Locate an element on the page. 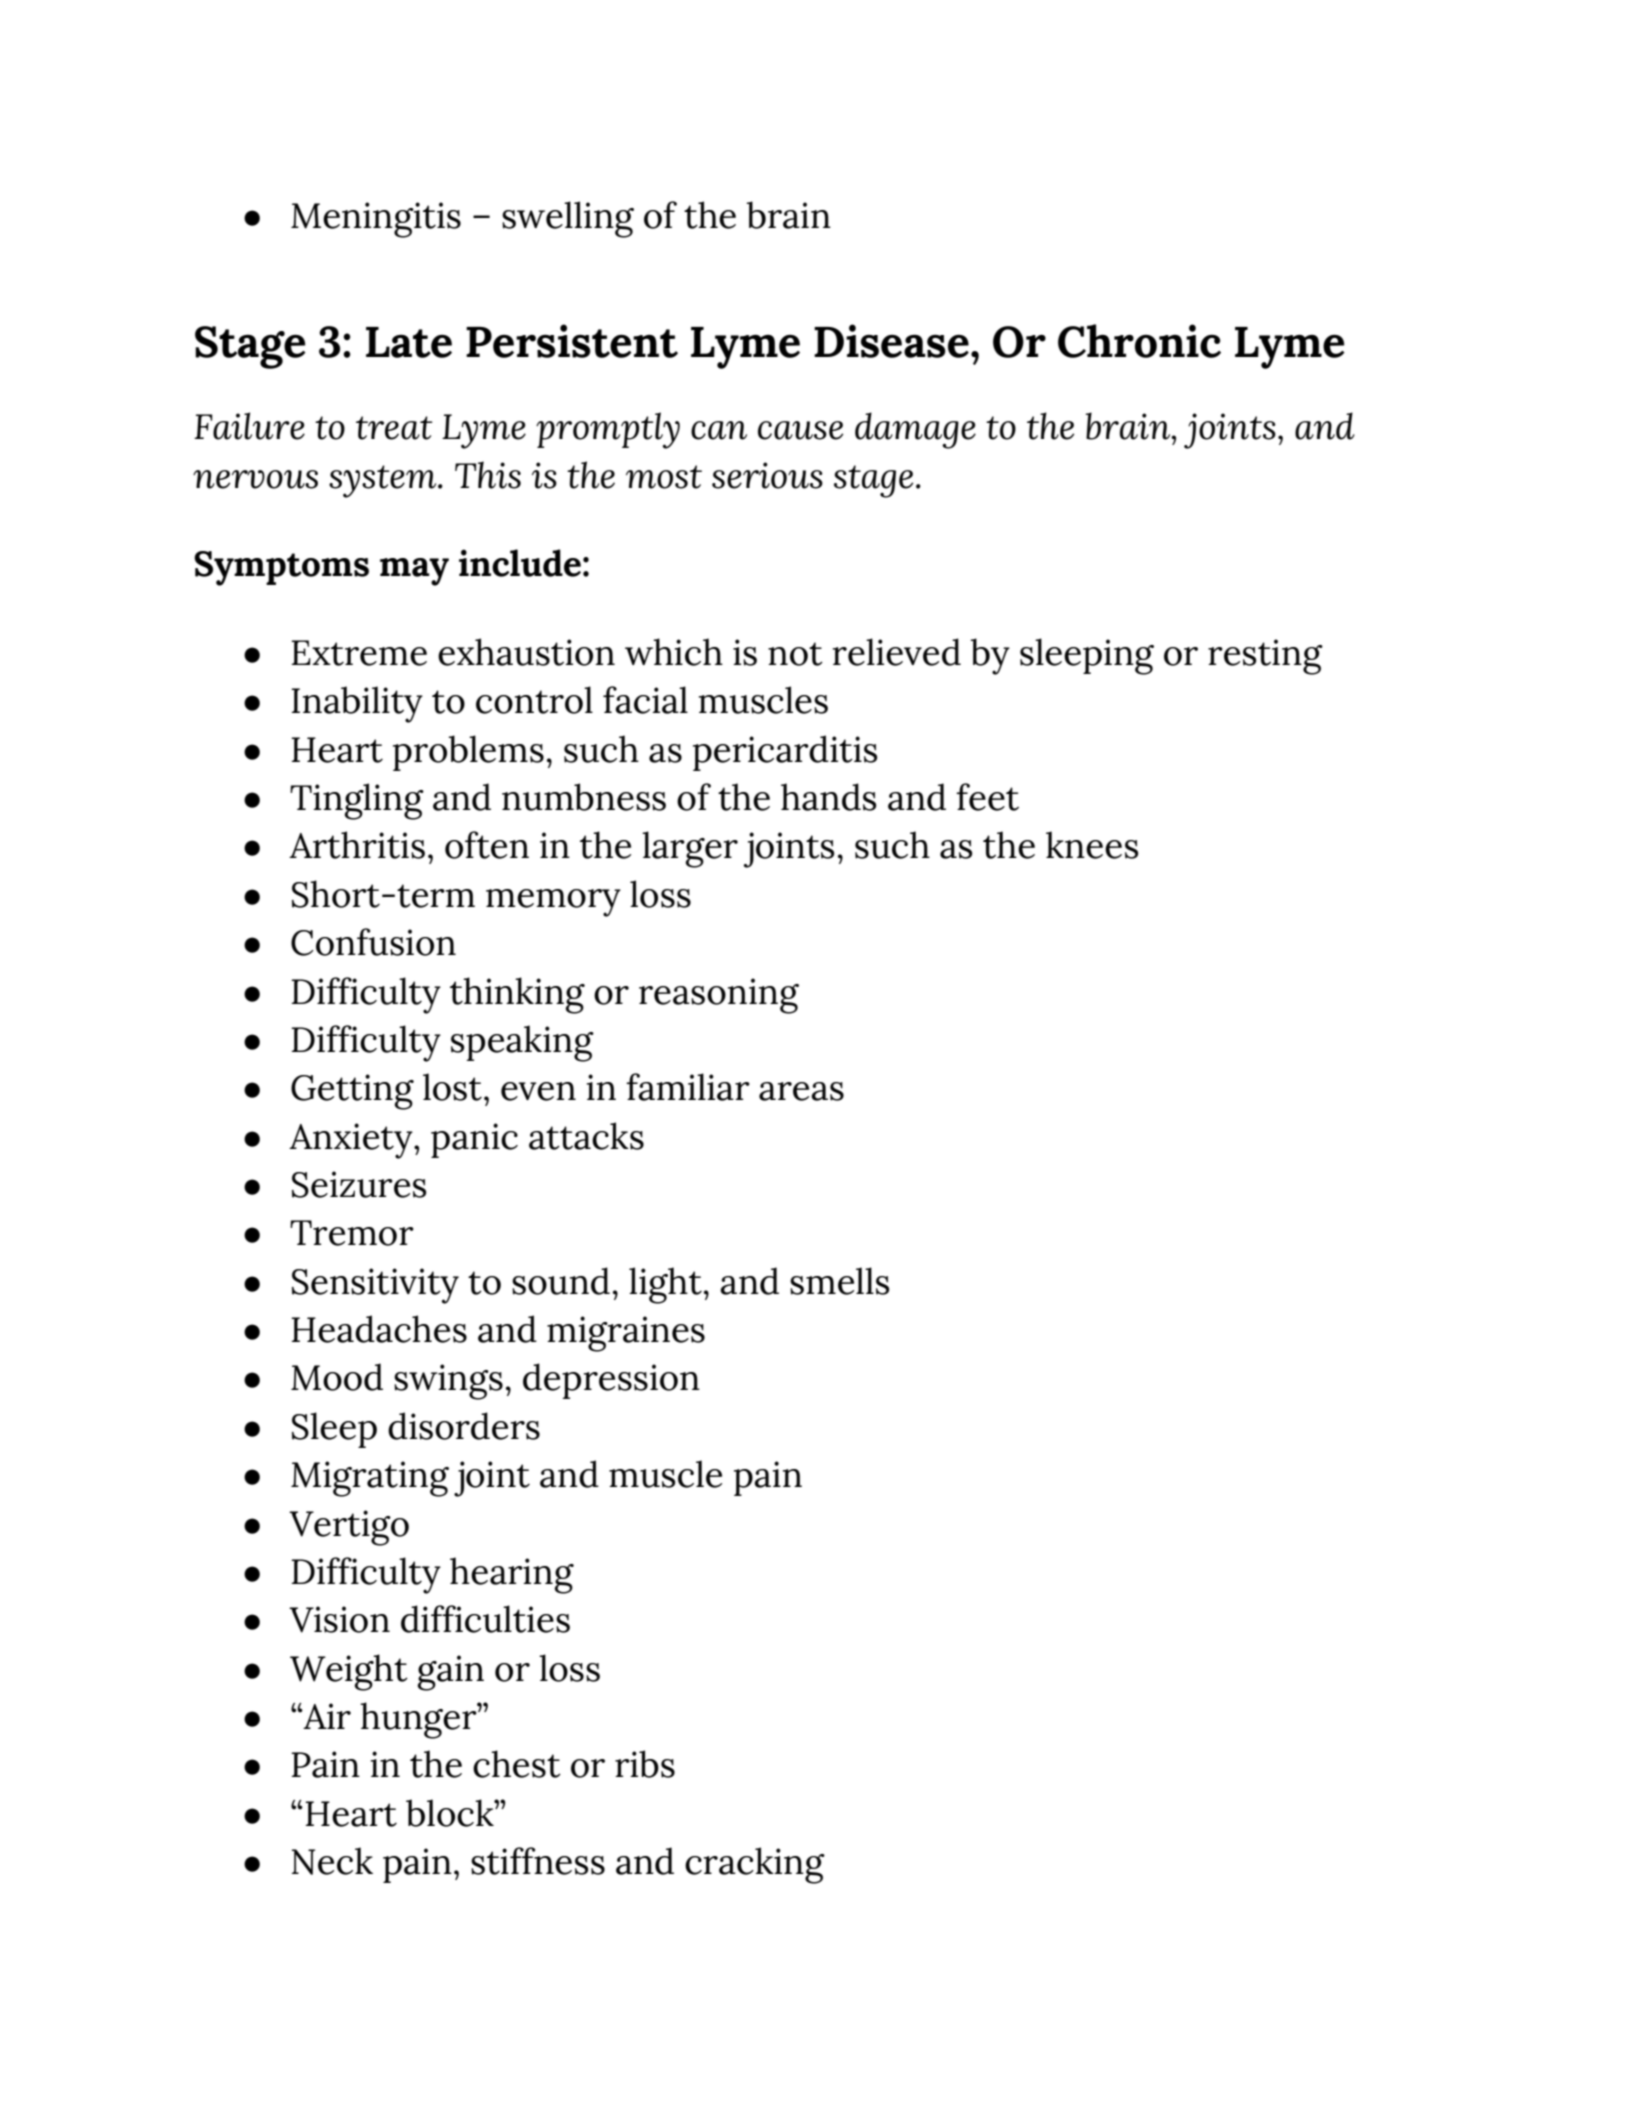 This image has width=1645, height=2128. Tingling is located at coordinates (357, 801).
